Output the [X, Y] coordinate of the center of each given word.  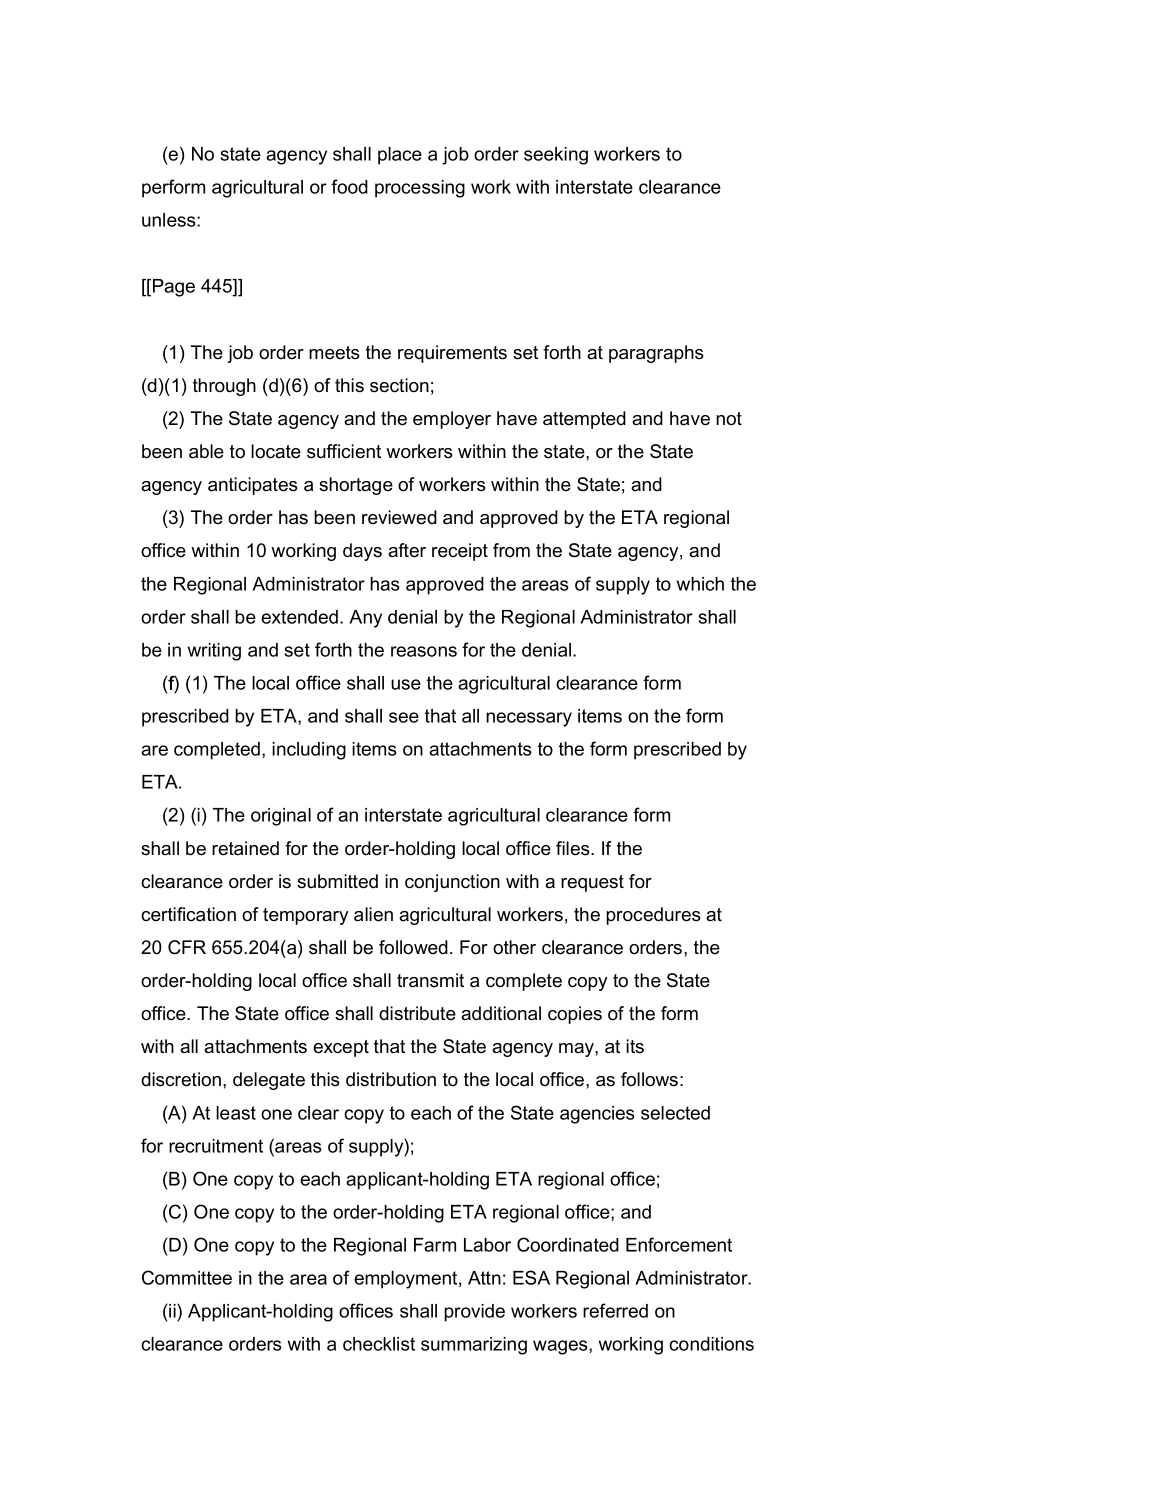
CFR [187, 947]
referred [615, 1310]
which [700, 584]
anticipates [253, 486]
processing [420, 189]
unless [170, 220]
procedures [653, 916]
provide [474, 1313]
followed [413, 947]
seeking [556, 156]
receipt [460, 552]
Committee [187, 1277]
